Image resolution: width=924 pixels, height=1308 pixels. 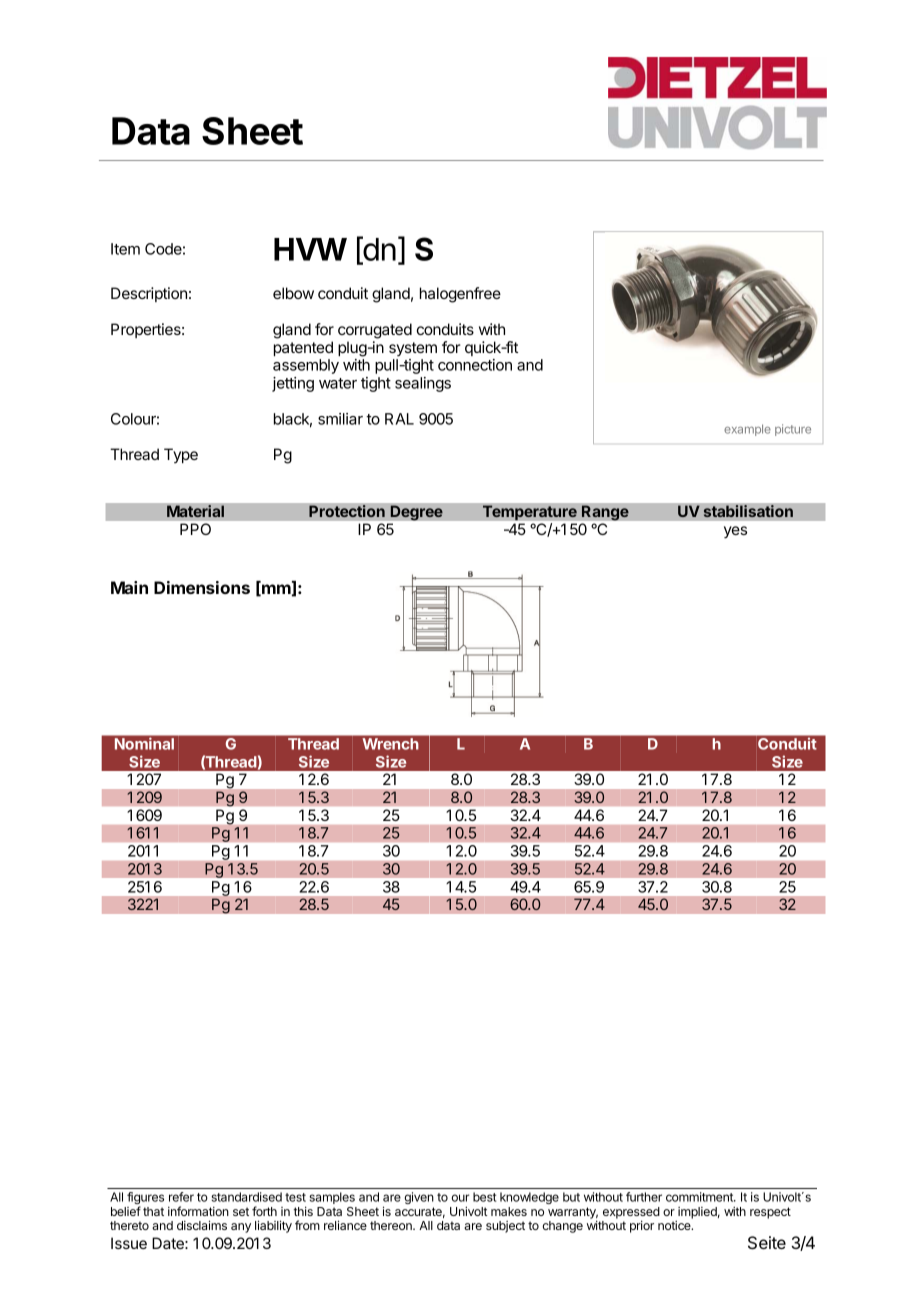 What do you see at coordinates (149, 294) in the screenshot?
I see `Description` at bounding box center [149, 294].
